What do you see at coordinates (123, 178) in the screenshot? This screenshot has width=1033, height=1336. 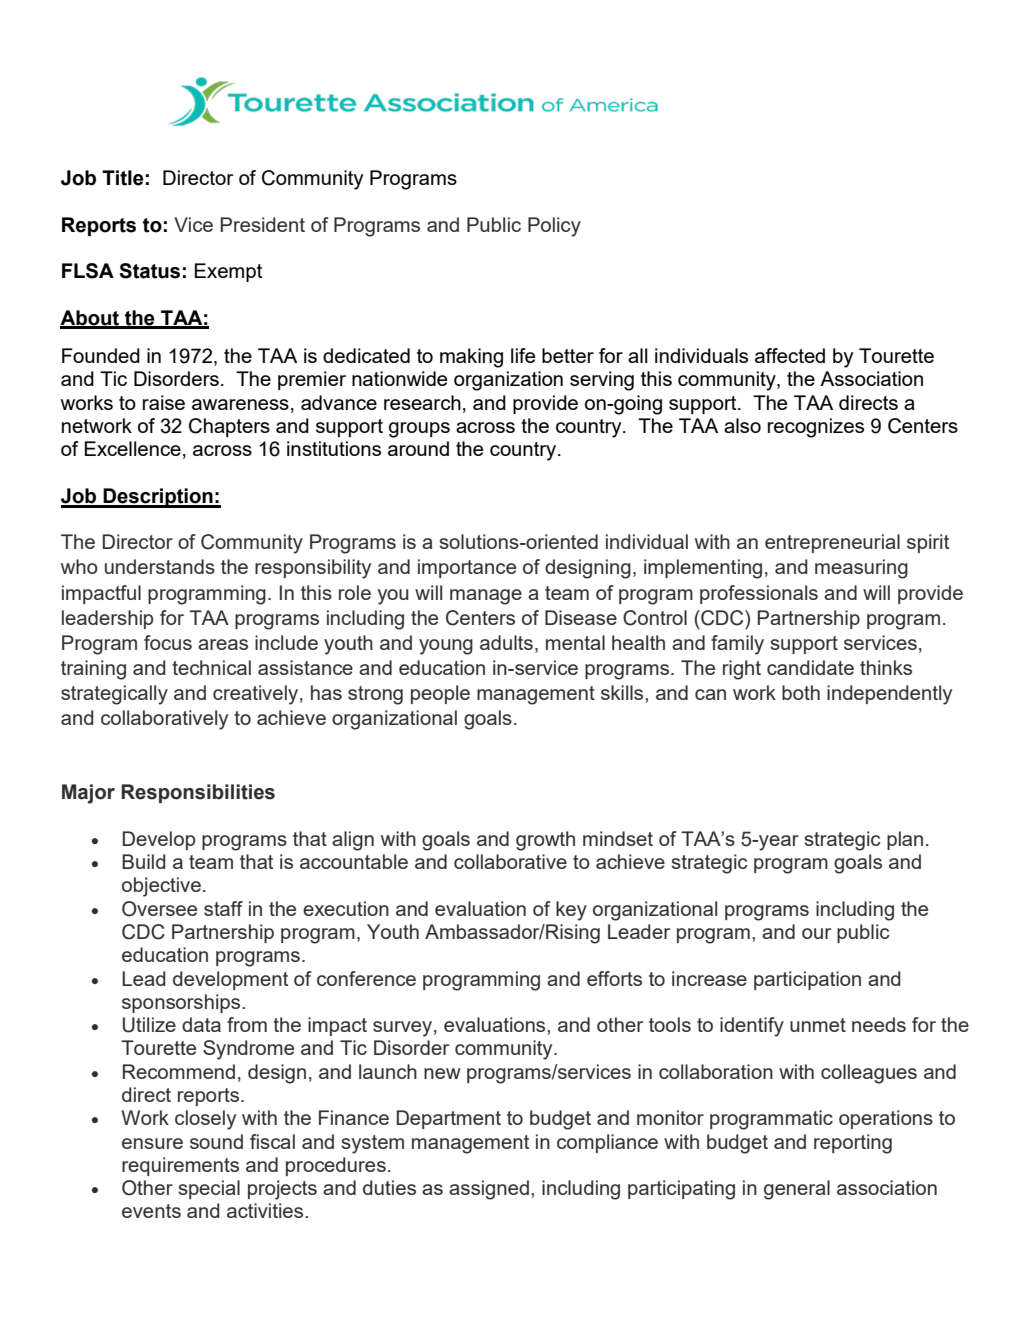 I see `Title` at bounding box center [123, 178].
